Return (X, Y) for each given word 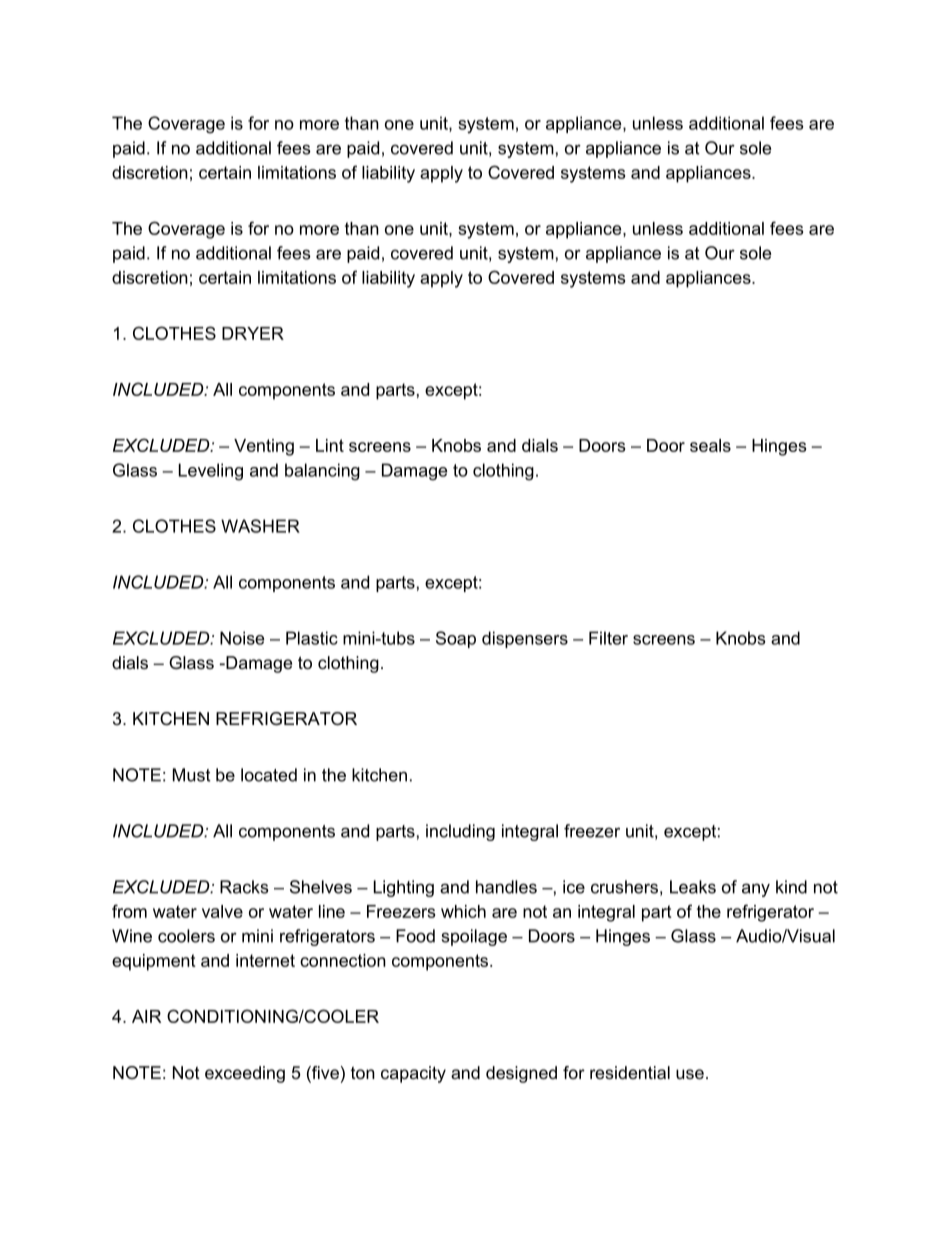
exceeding (245, 1074)
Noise (242, 638)
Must (192, 775)
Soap (456, 639)
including (460, 832)
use (690, 1074)
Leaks (693, 887)
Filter (608, 638)
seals (710, 445)
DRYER (253, 333)
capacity (413, 1074)
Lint (330, 445)
